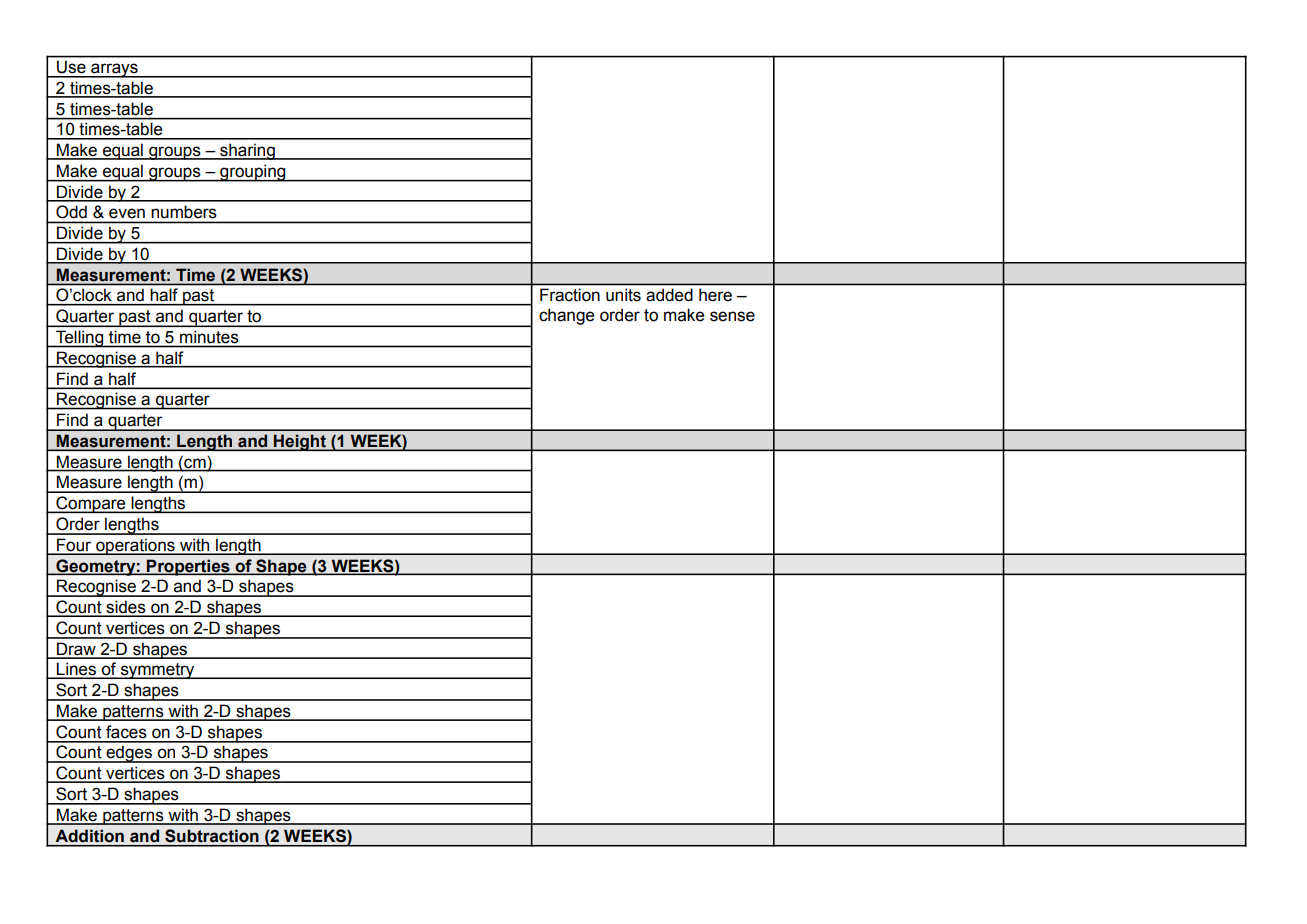 This screenshot has width=1307, height=924. What do you see at coordinates (135, 547) in the screenshot?
I see `operations` at bounding box center [135, 547].
